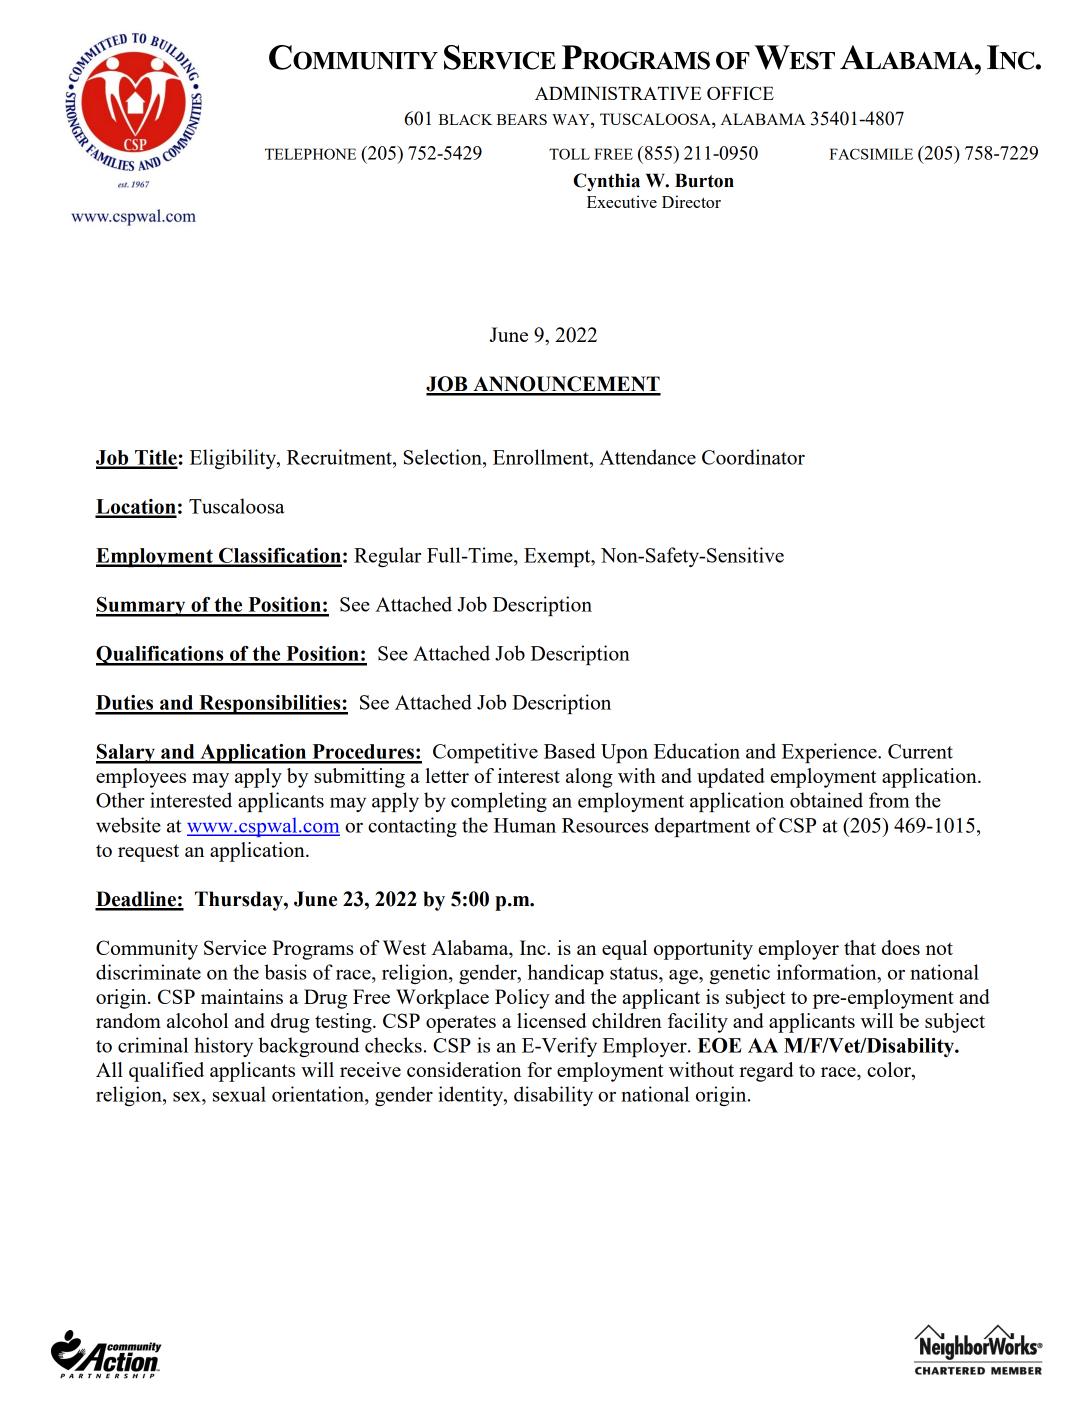  I want to click on Enrollment, so click(542, 457).
